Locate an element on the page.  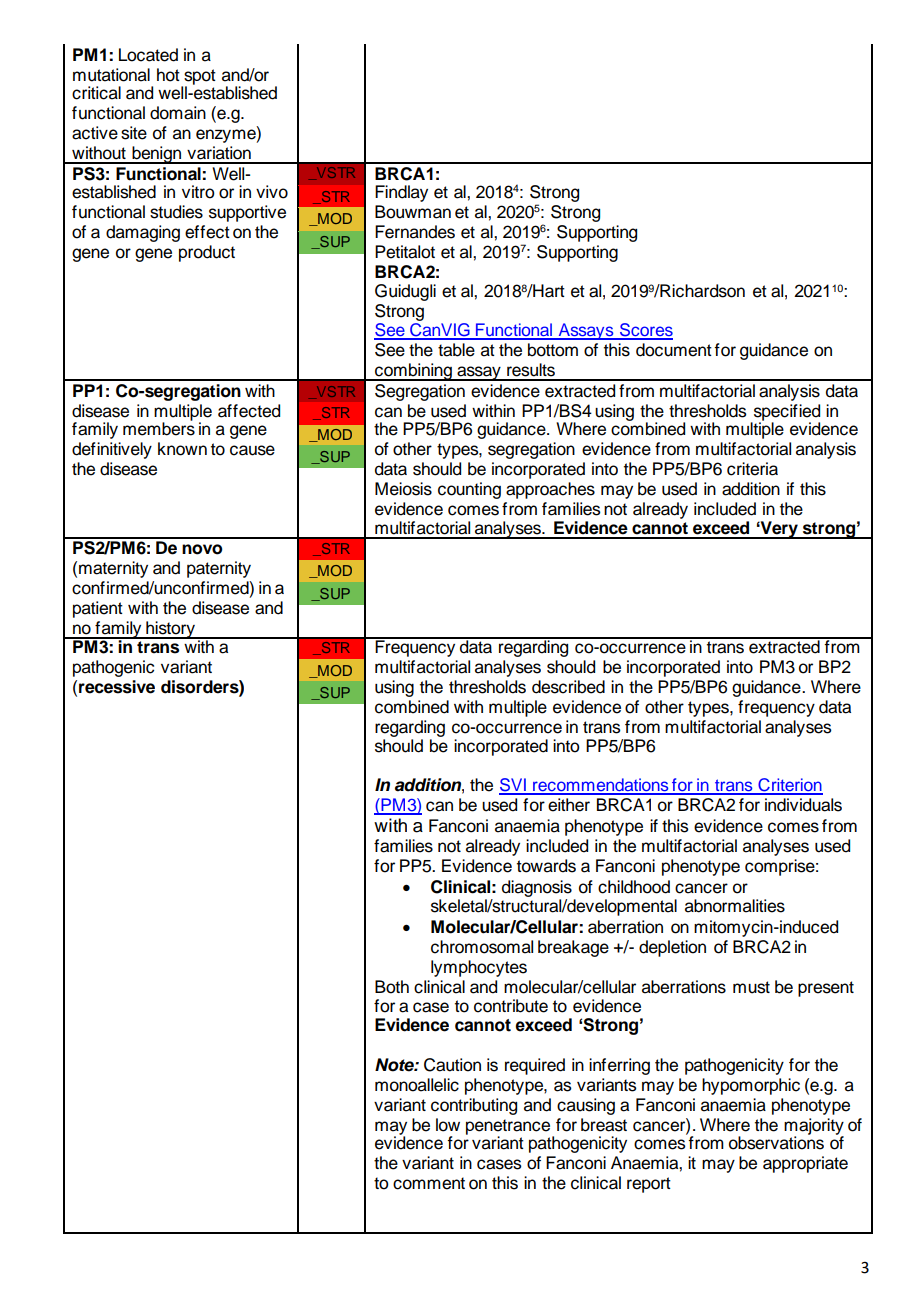
observations is located at coordinates (776, 1142).
